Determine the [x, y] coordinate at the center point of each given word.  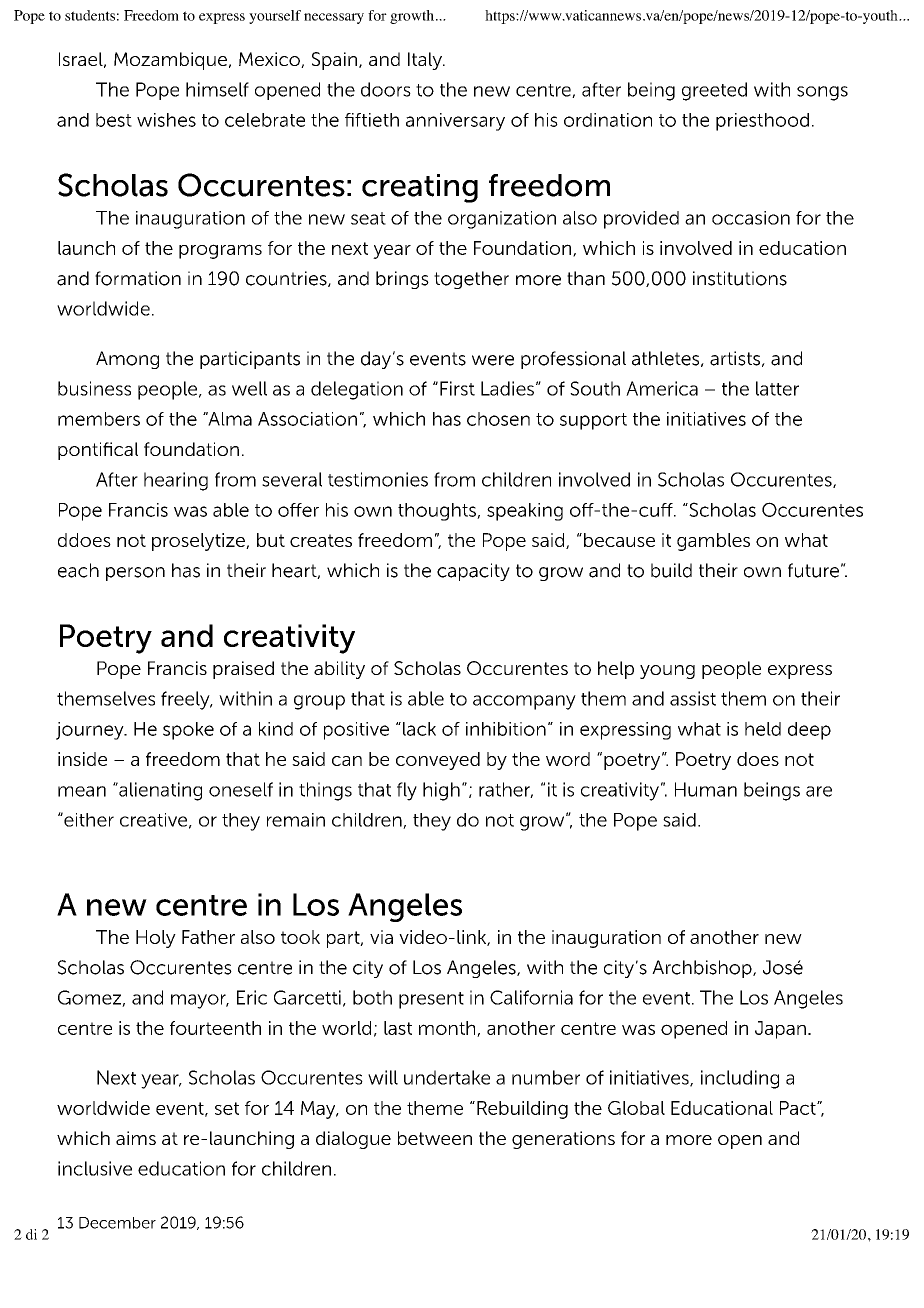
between [435, 1138]
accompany [524, 702]
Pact [799, 1108]
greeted [714, 91]
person [135, 574]
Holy [156, 939]
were [493, 360]
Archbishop [703, 969]
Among [127, 360]
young [667, 672]
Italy [426, 61]
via [381, 937]
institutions [740, 278]
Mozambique [170, 61]
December [117, 1223]
